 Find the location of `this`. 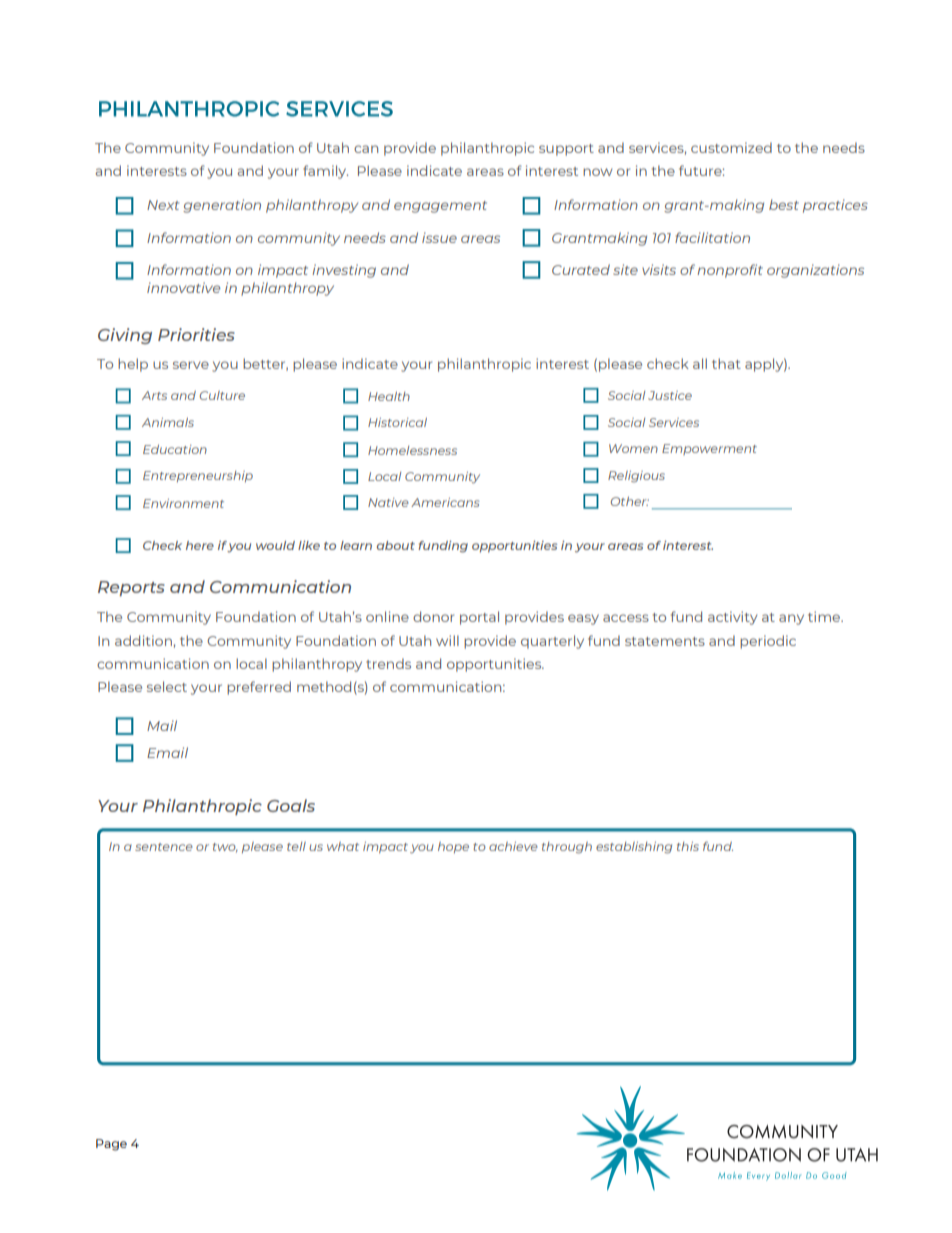

this is located at coordinates (688, 846).
